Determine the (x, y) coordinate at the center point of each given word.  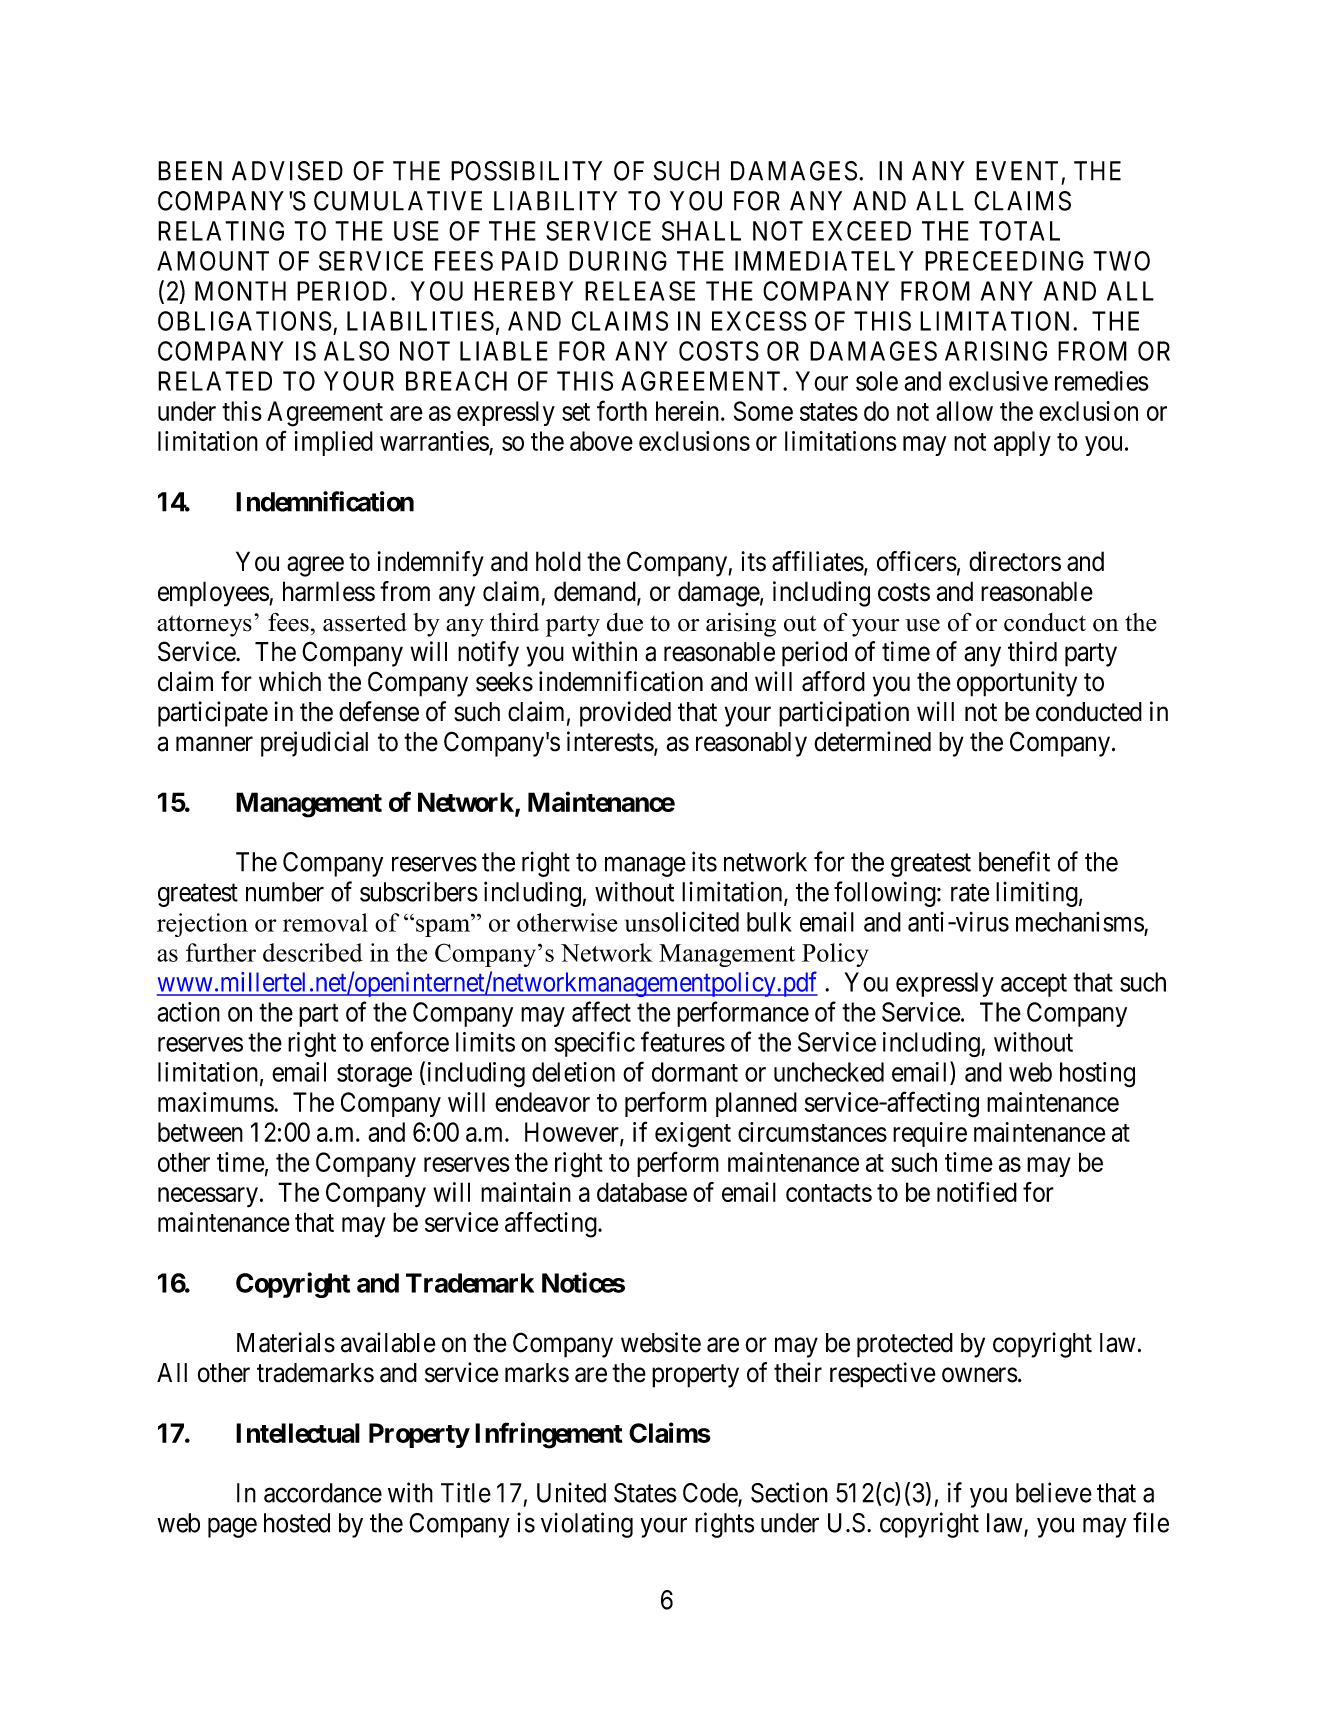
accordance (323, 1493)
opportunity (1017, 684)
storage (374, 1076)
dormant (695, 1072)
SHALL (701, 231)
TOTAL (1019, 231)
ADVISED (287, 171)
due (625, 622)
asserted (365, 622)
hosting (1097, 1075)
